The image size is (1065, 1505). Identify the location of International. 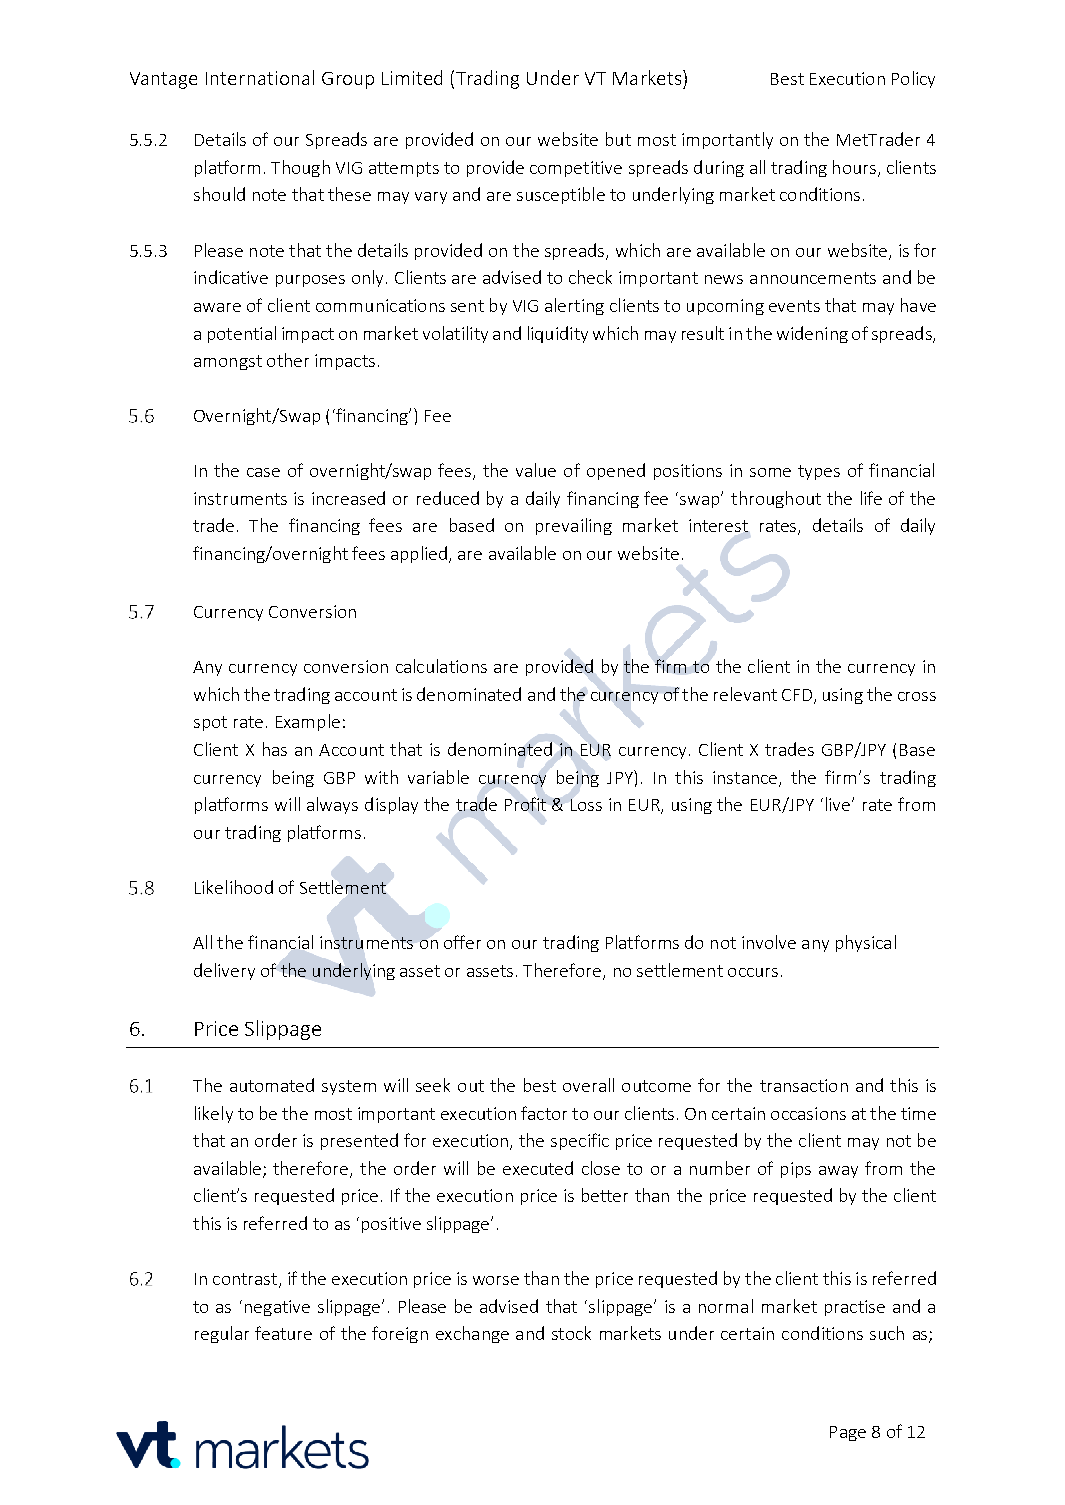
(260, 77).
